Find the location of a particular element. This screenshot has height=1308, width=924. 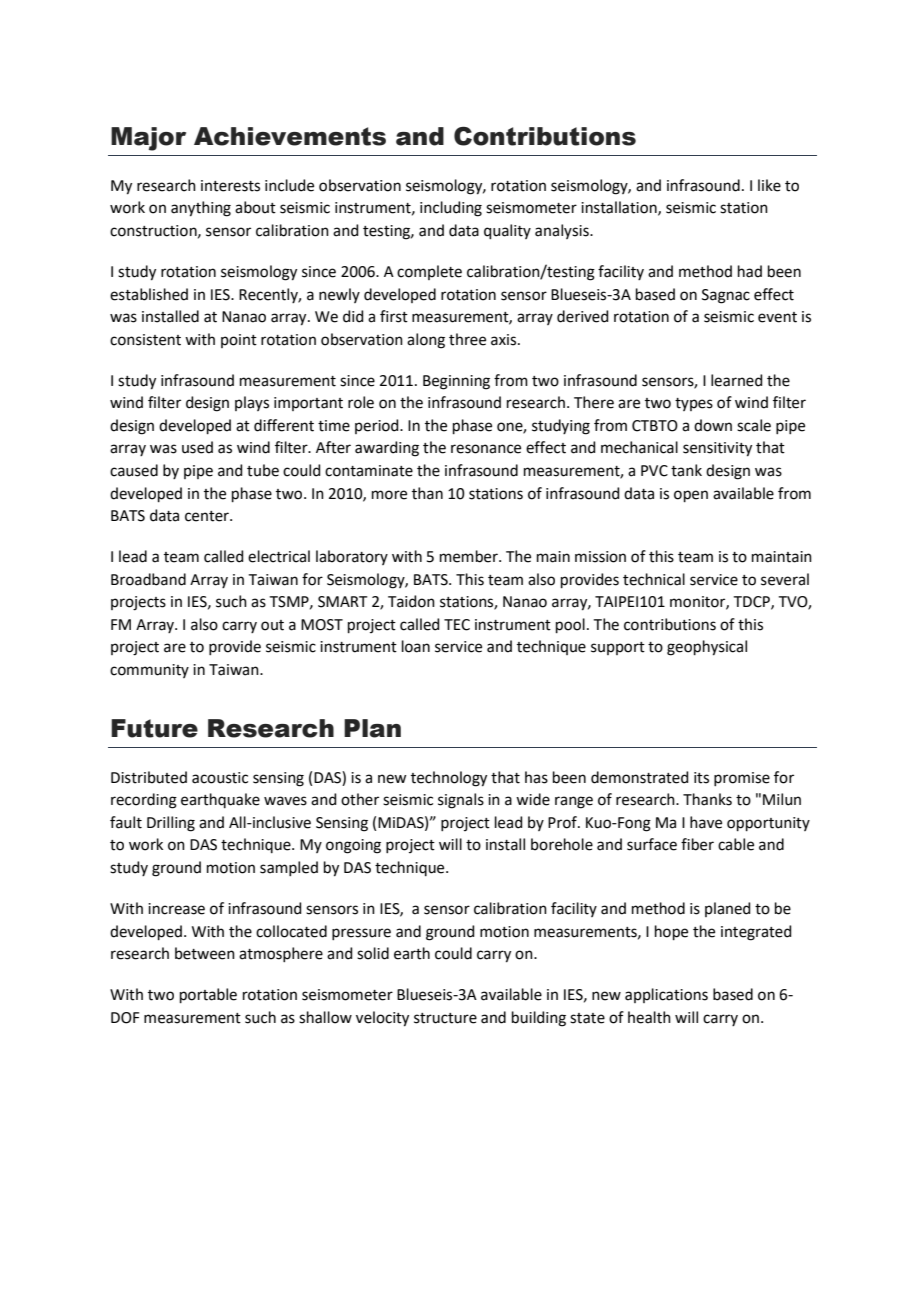

portable is located at coordinates (208, 995).
